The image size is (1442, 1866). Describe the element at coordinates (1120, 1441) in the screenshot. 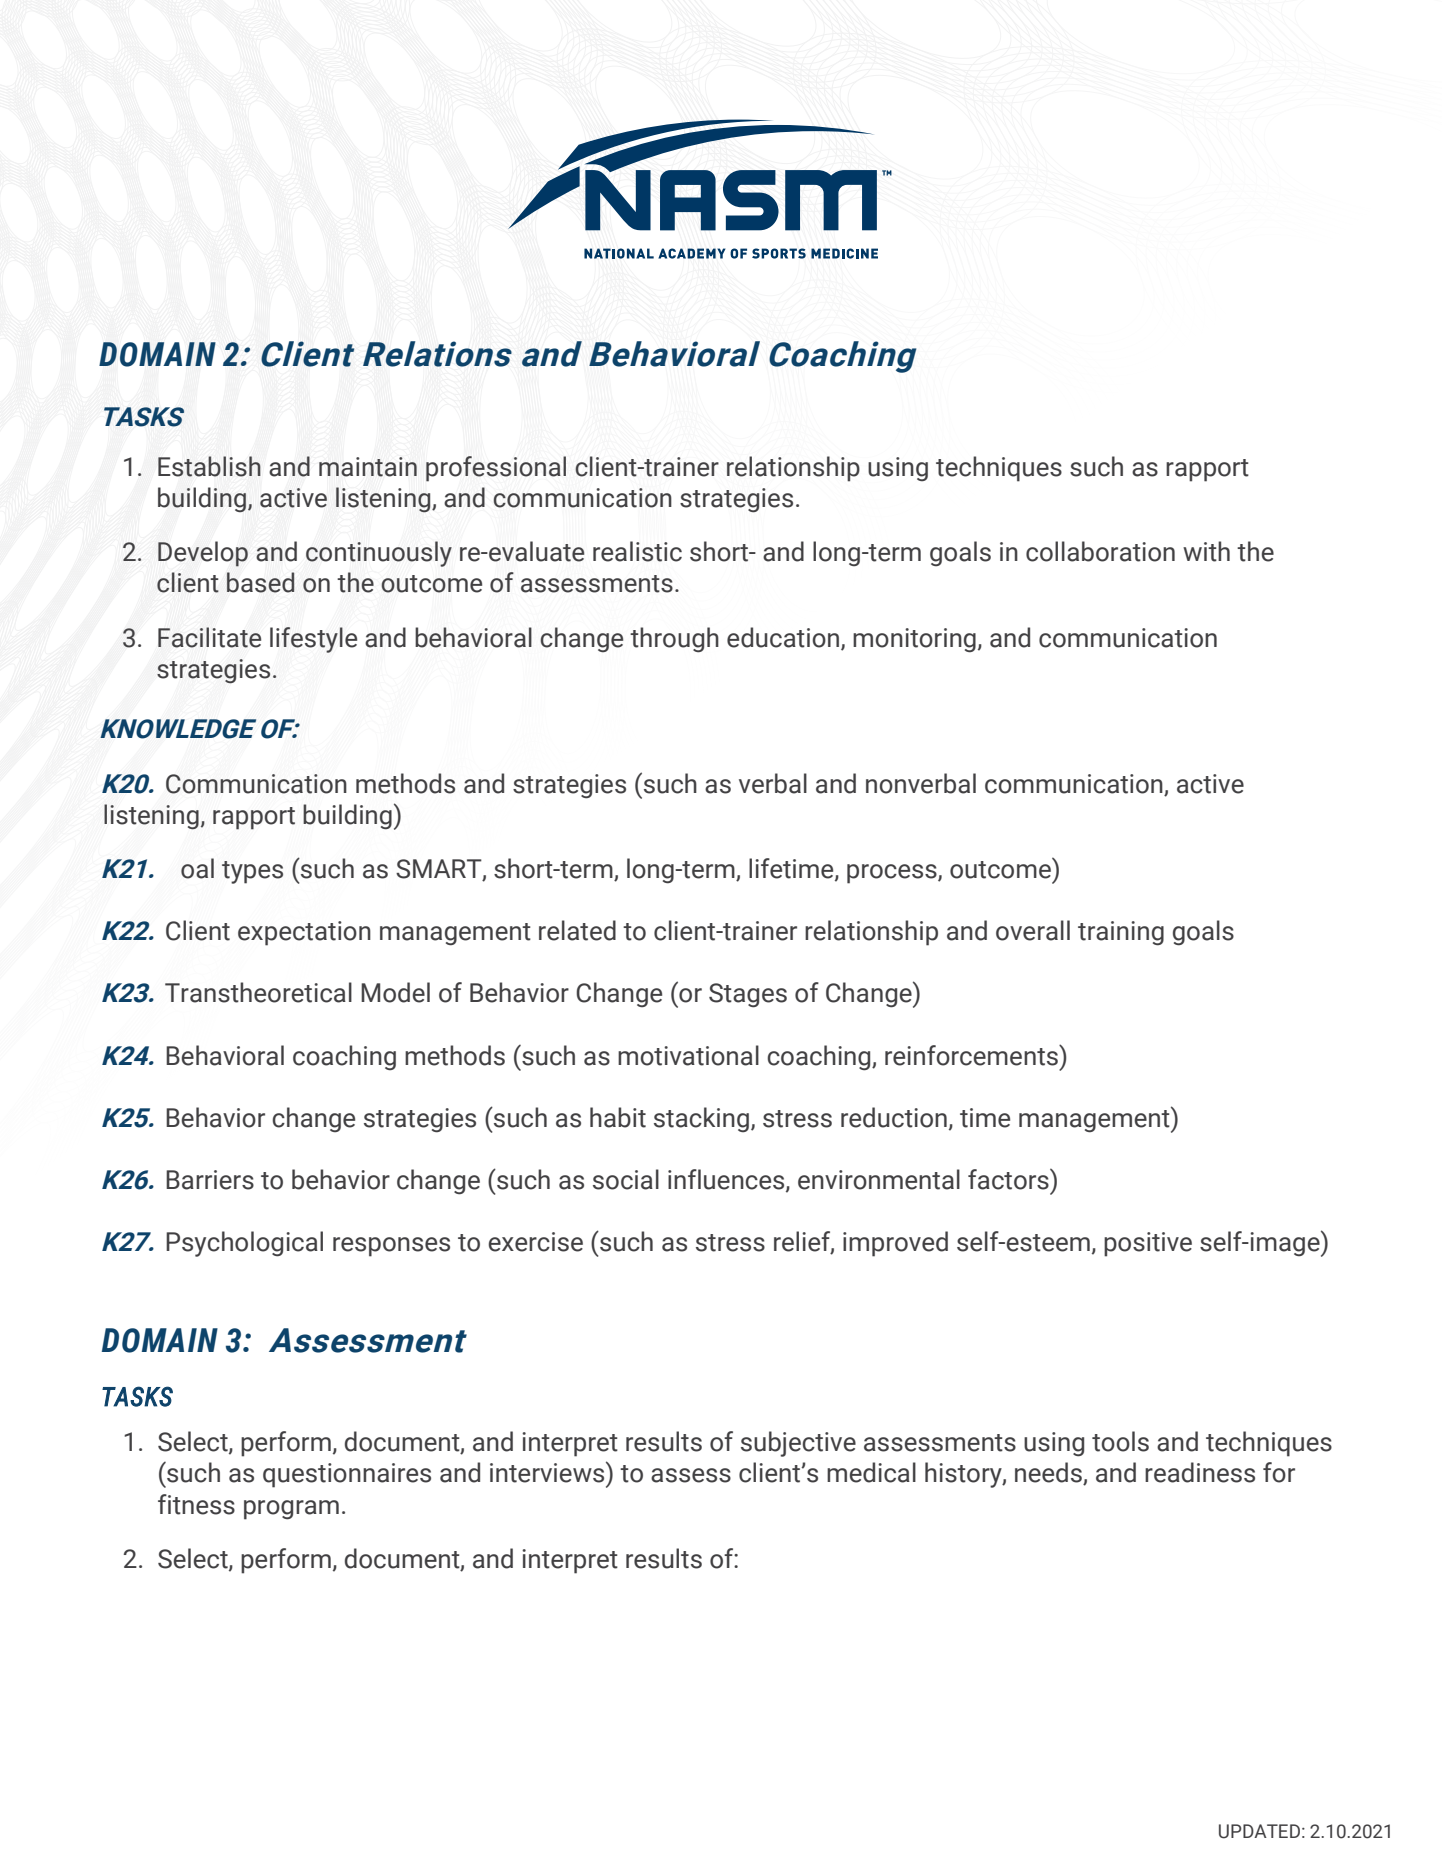

I see `tools` at that location.
